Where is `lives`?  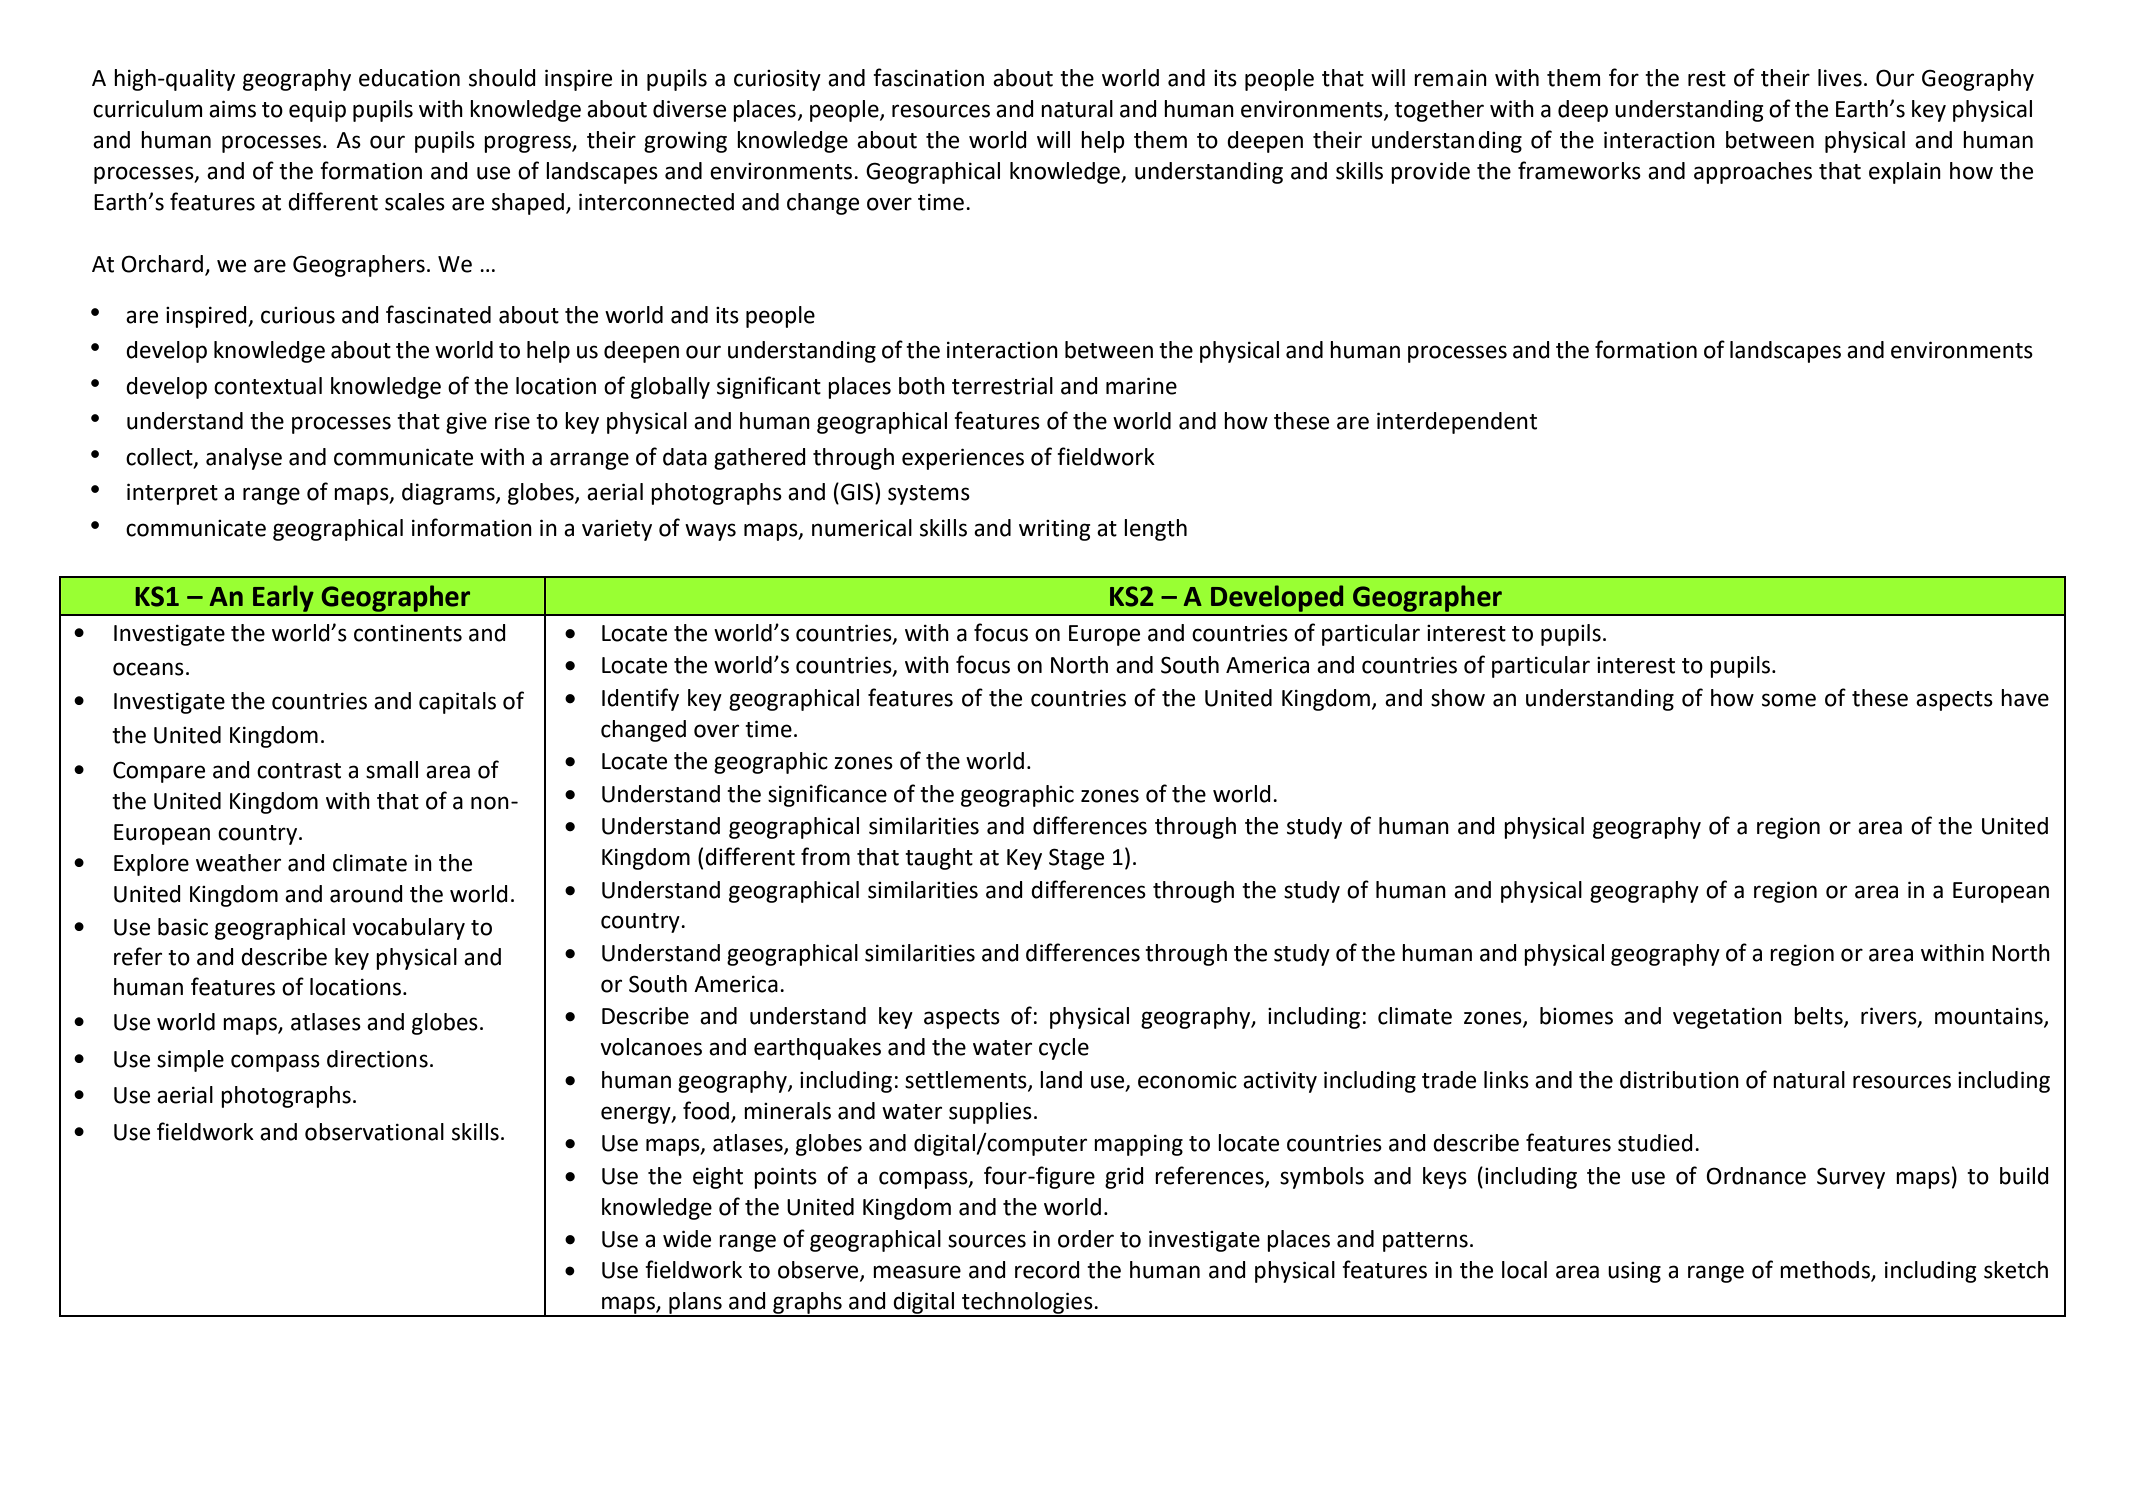 lives is located at coordinates (1840, 78).
